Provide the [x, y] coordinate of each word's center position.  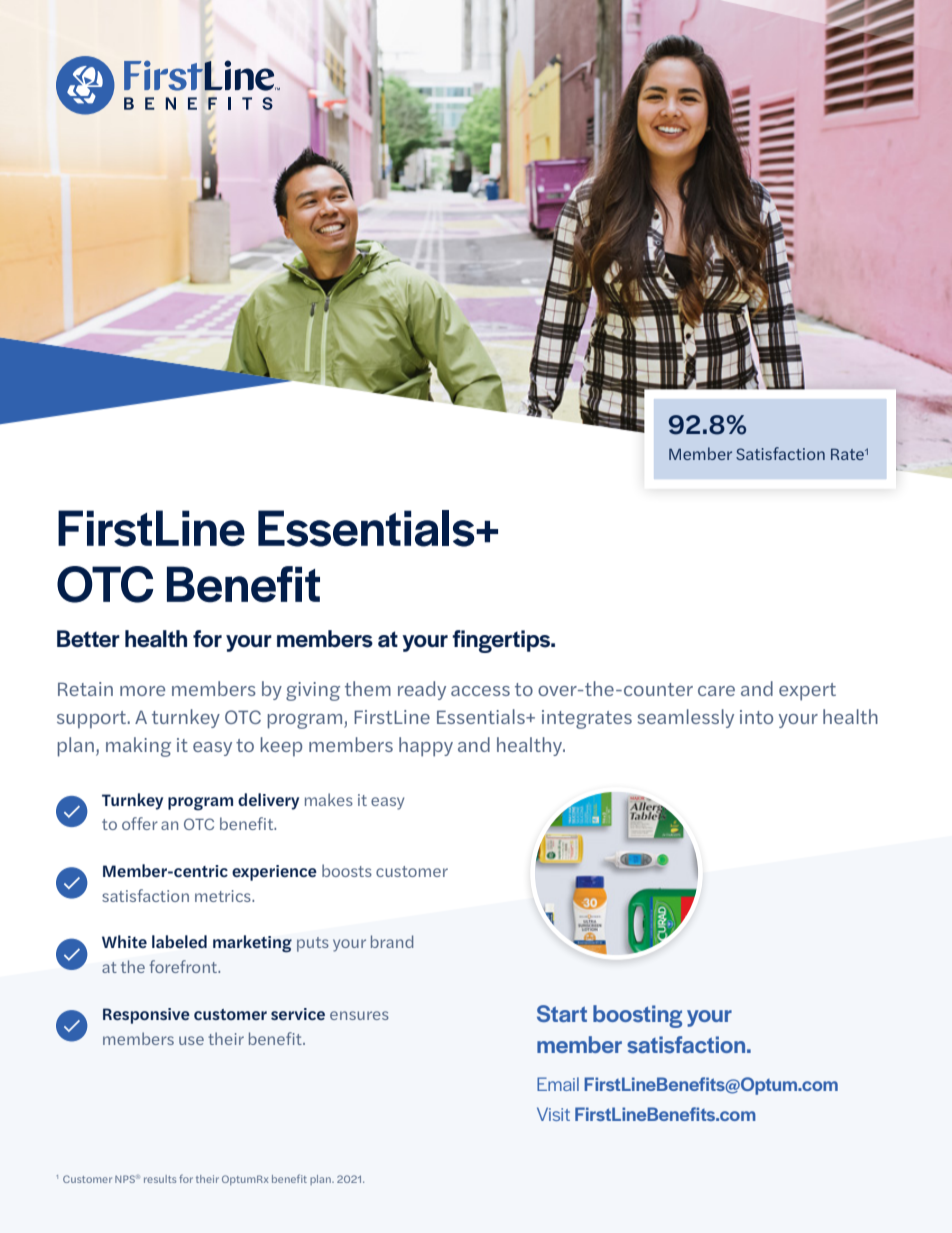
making [138, 747]
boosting [637, 1016]
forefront [184, 966]
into [756, 717]
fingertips [502, 641]
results [160, 1179]
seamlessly [685, 718]
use [191, 1040]
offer [140, 823]
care [716, 691]
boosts [347, 870]
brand [392, 941]
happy [426, 747]
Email [558, 1084]
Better [88, 638]
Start [562, 1013]
